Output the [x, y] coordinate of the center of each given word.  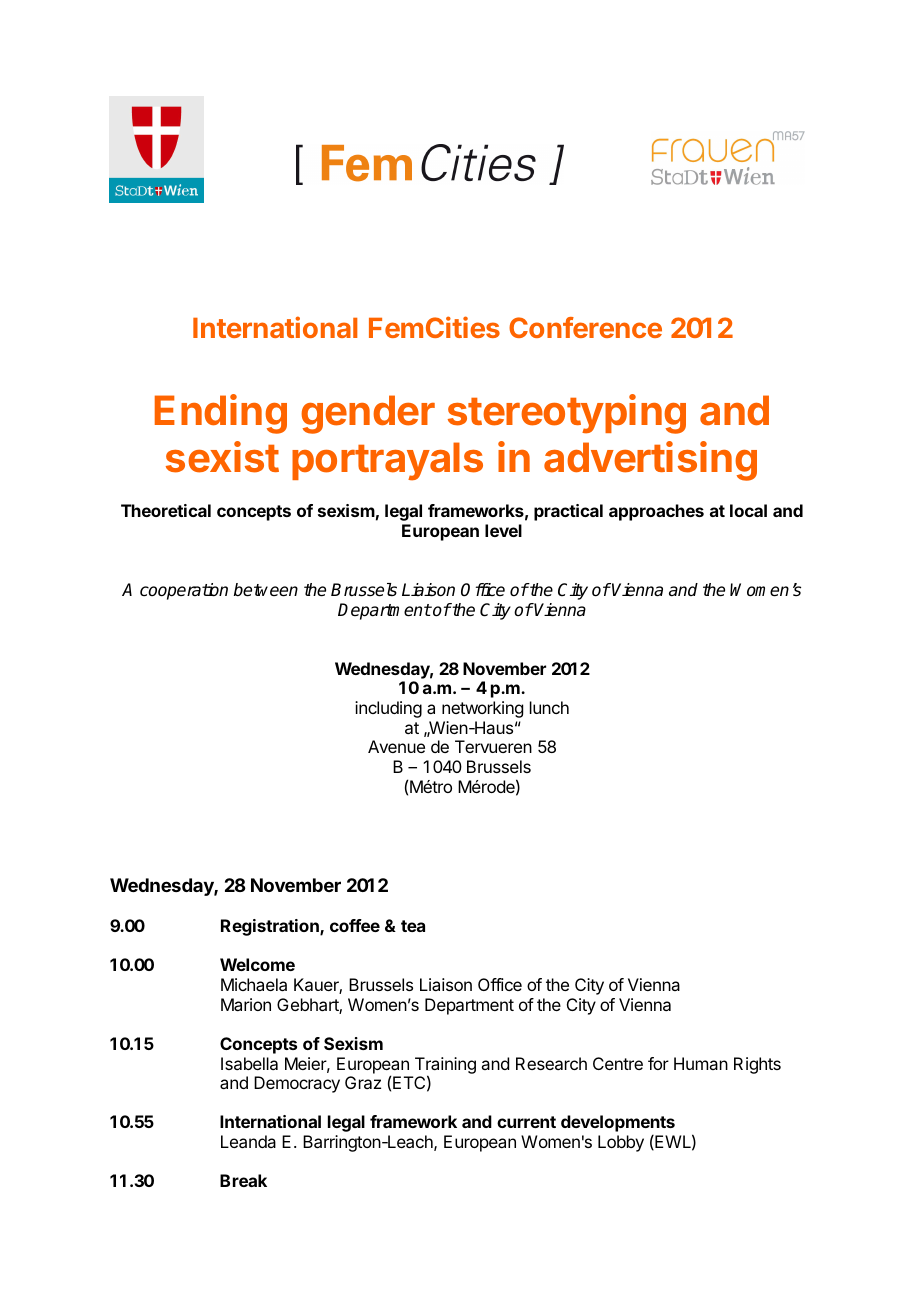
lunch [549, 707]
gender [368, 414]
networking [482, 709]
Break [243, 1180]
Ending [221, 414]
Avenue [396, 746]
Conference [585, 327]
